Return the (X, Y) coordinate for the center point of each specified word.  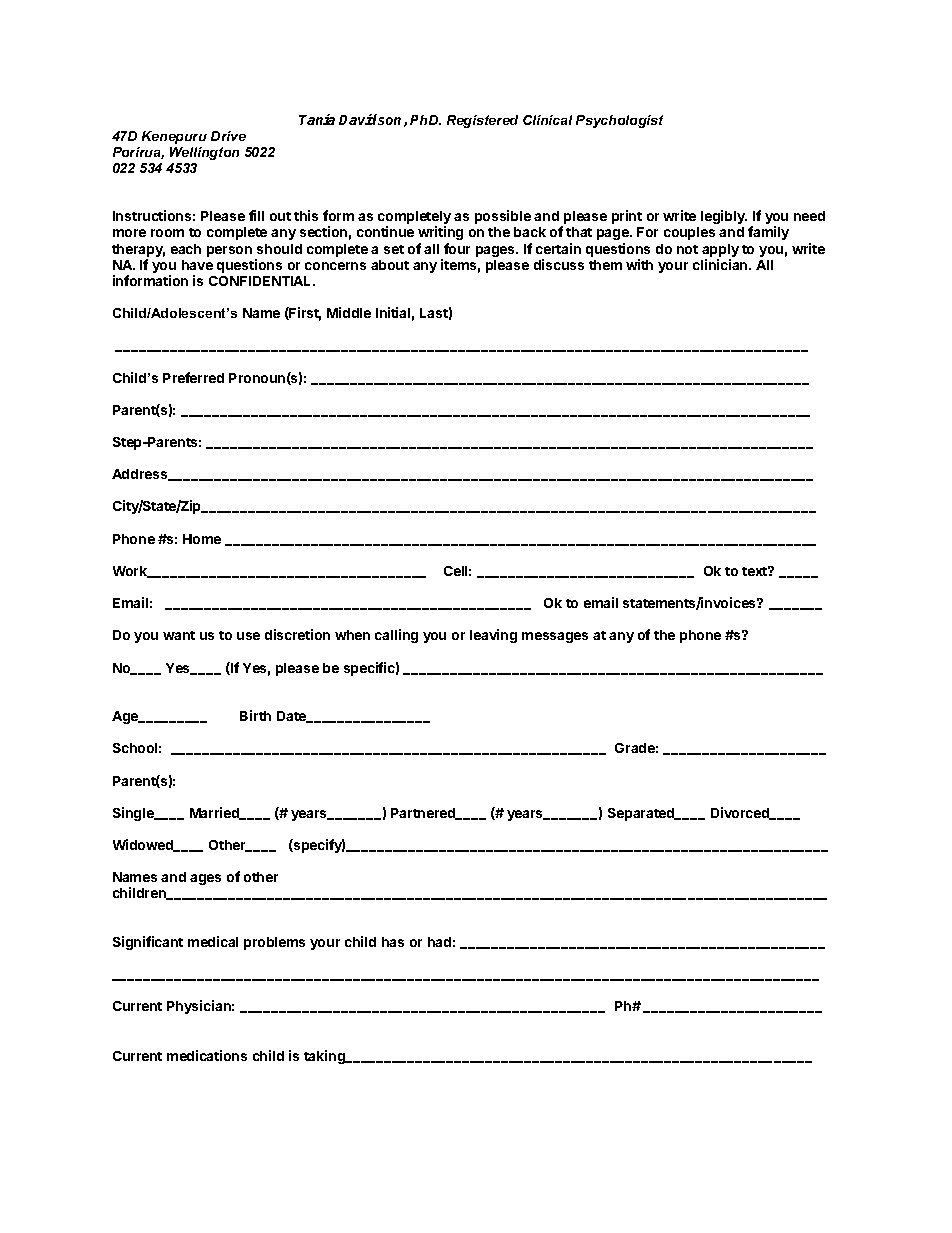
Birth (255, 715)
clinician (721, 264)
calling (396, 636)
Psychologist (619, 121)
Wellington (204, 153)
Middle (349, 312)
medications (207, 1055)
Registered (482, 121)
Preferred (193, 377)
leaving (493, 636)
